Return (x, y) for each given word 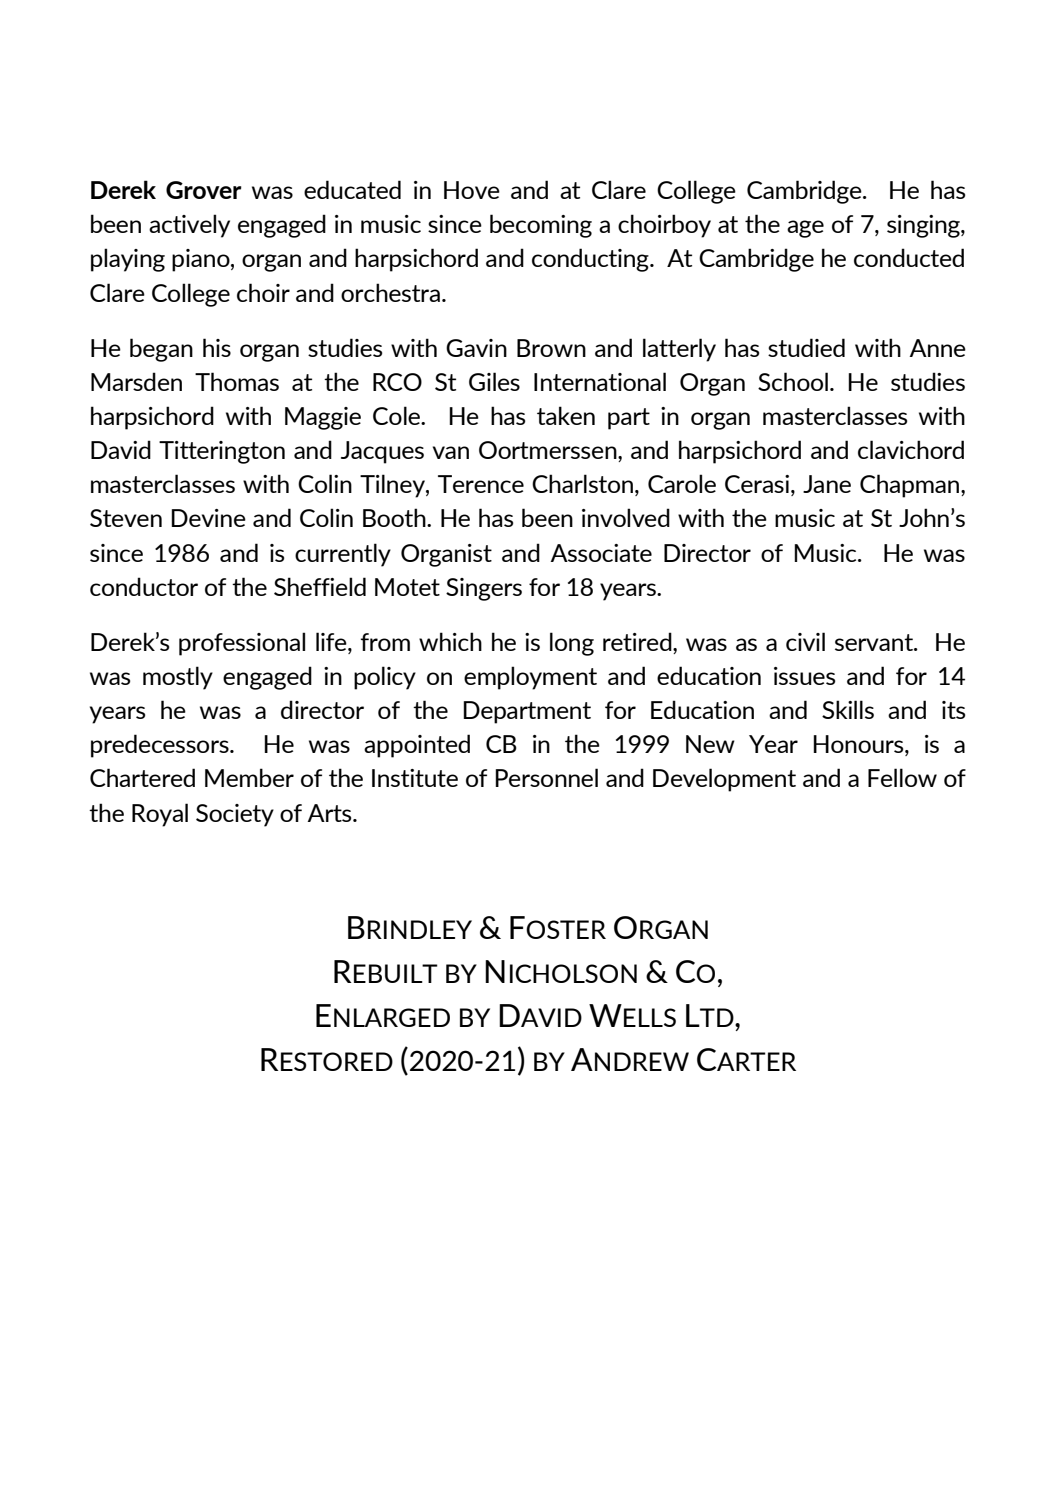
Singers (484, 589)
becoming (541, 226)
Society (235, 815)
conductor (144, 586)
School (793, 381)
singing (924, 226)
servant (875, 642)
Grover (204, 190)
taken (566, 415)
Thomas (237, 381)
